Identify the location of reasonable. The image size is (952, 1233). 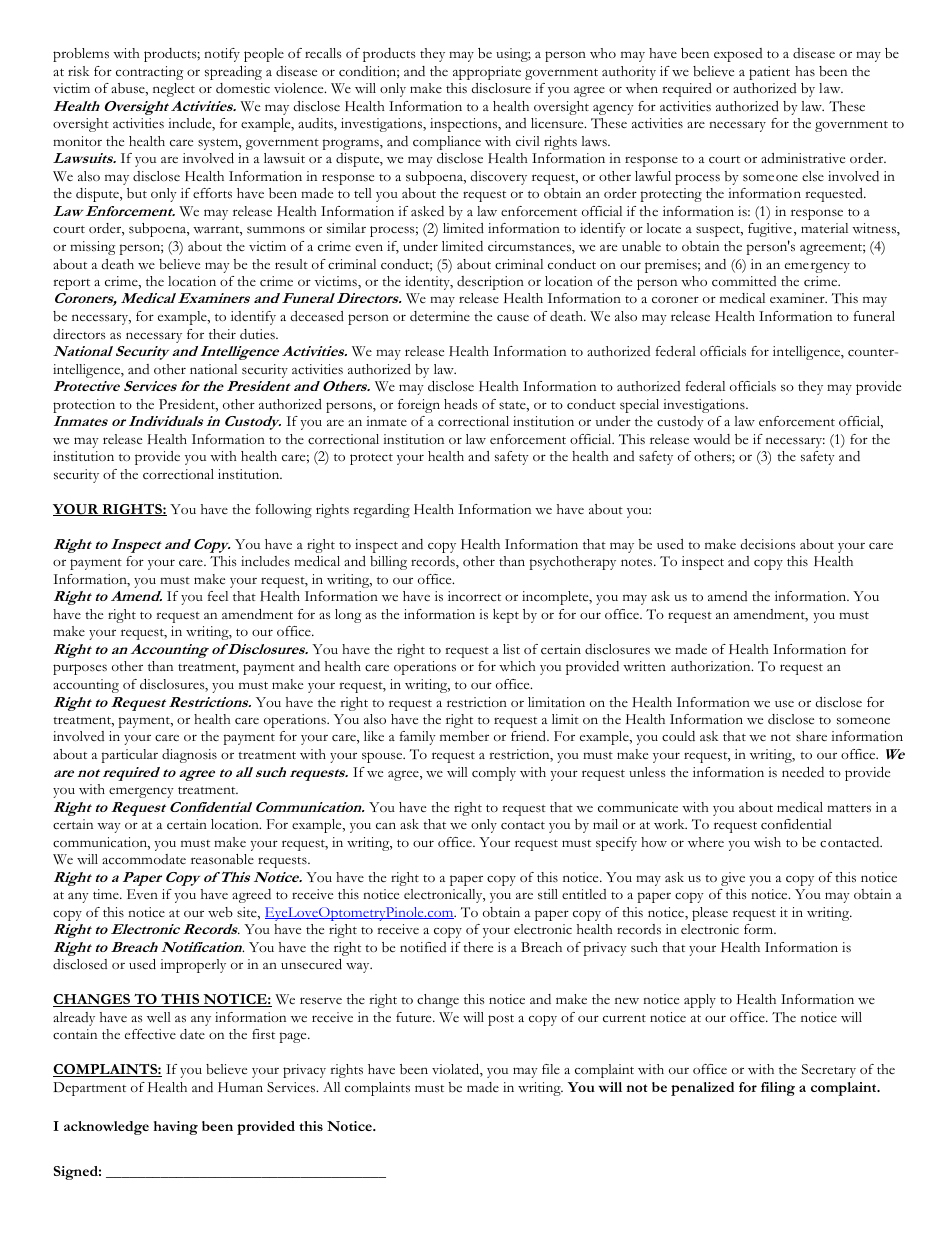
(222, 859).
